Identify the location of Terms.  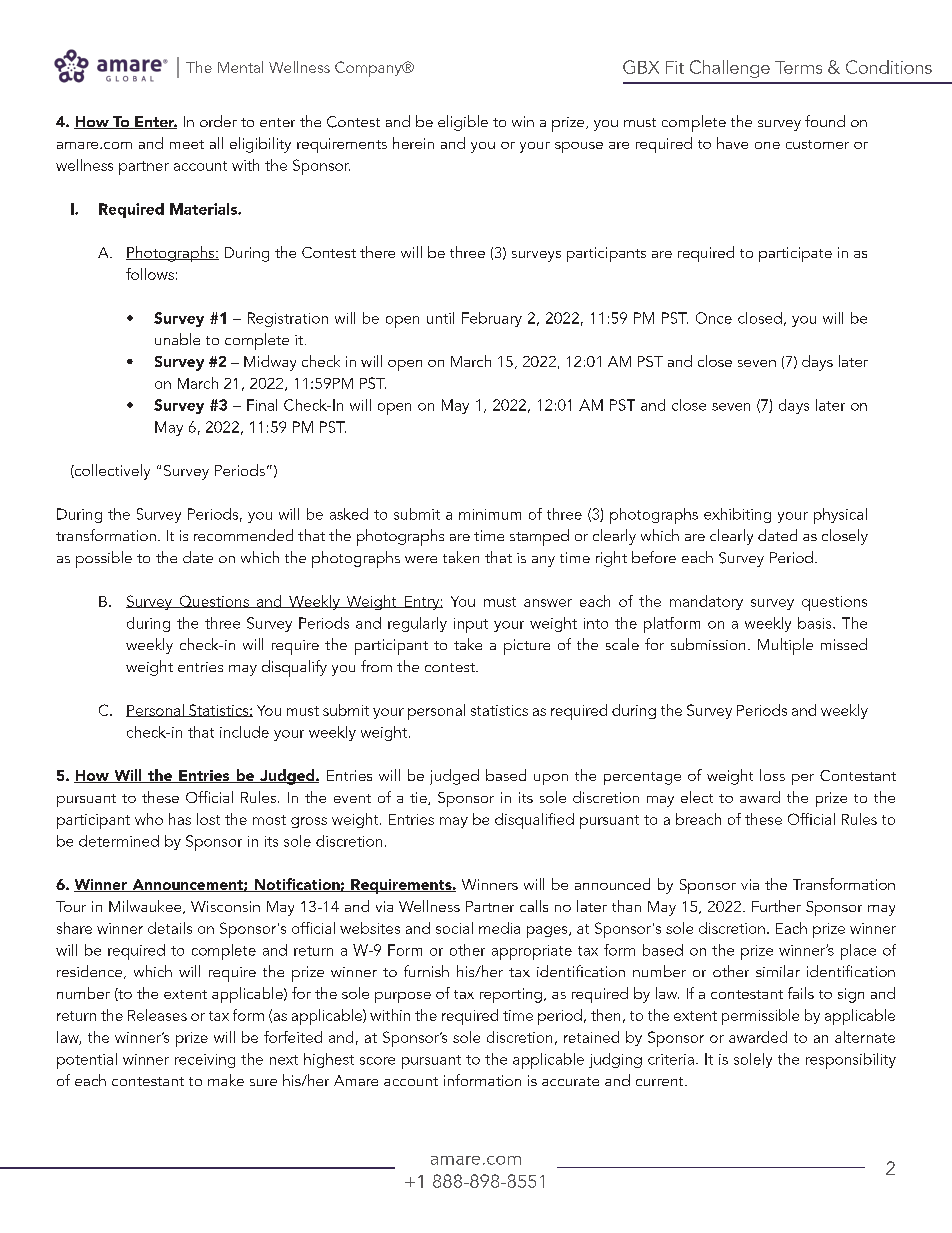
(798, 67).
